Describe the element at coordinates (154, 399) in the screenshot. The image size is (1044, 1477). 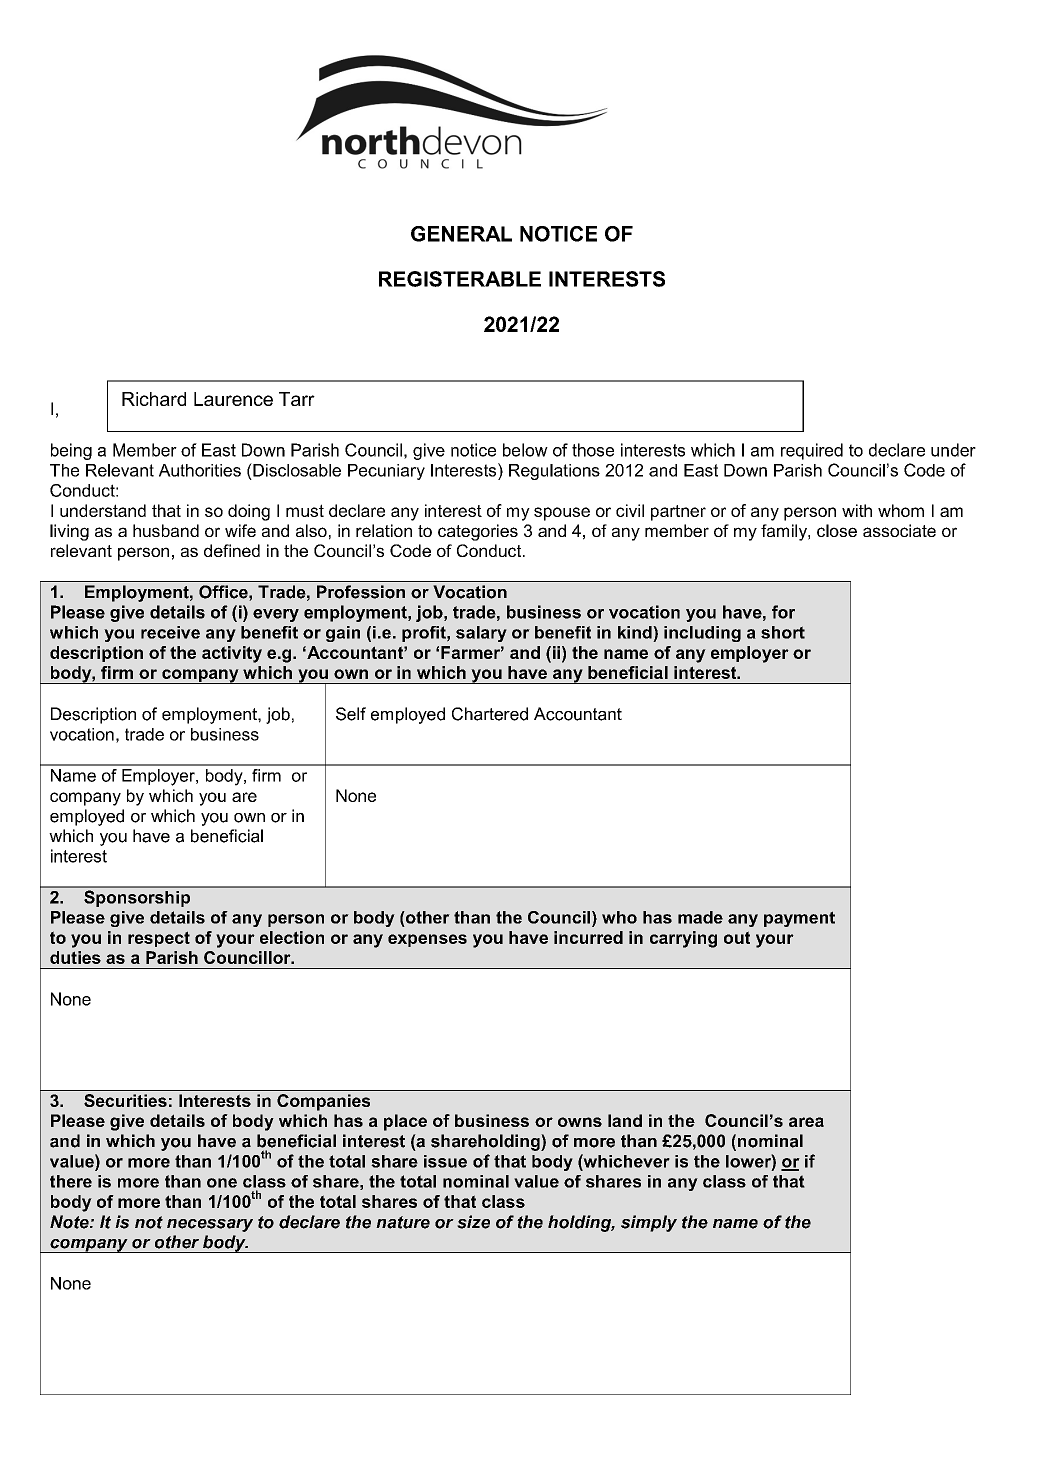
I see `Richard` at that location.
